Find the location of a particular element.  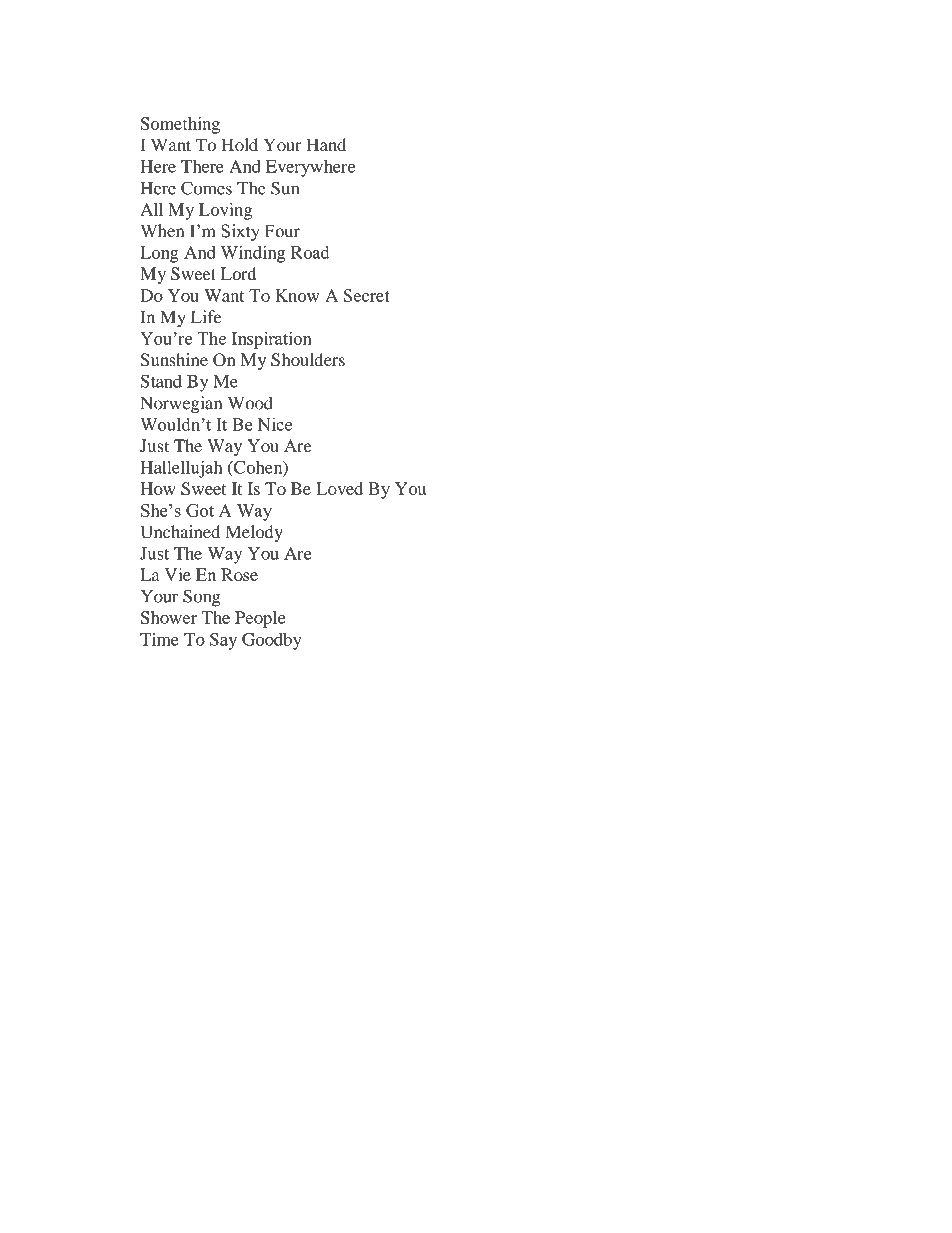

Road is located at coordinates (310, 252).
